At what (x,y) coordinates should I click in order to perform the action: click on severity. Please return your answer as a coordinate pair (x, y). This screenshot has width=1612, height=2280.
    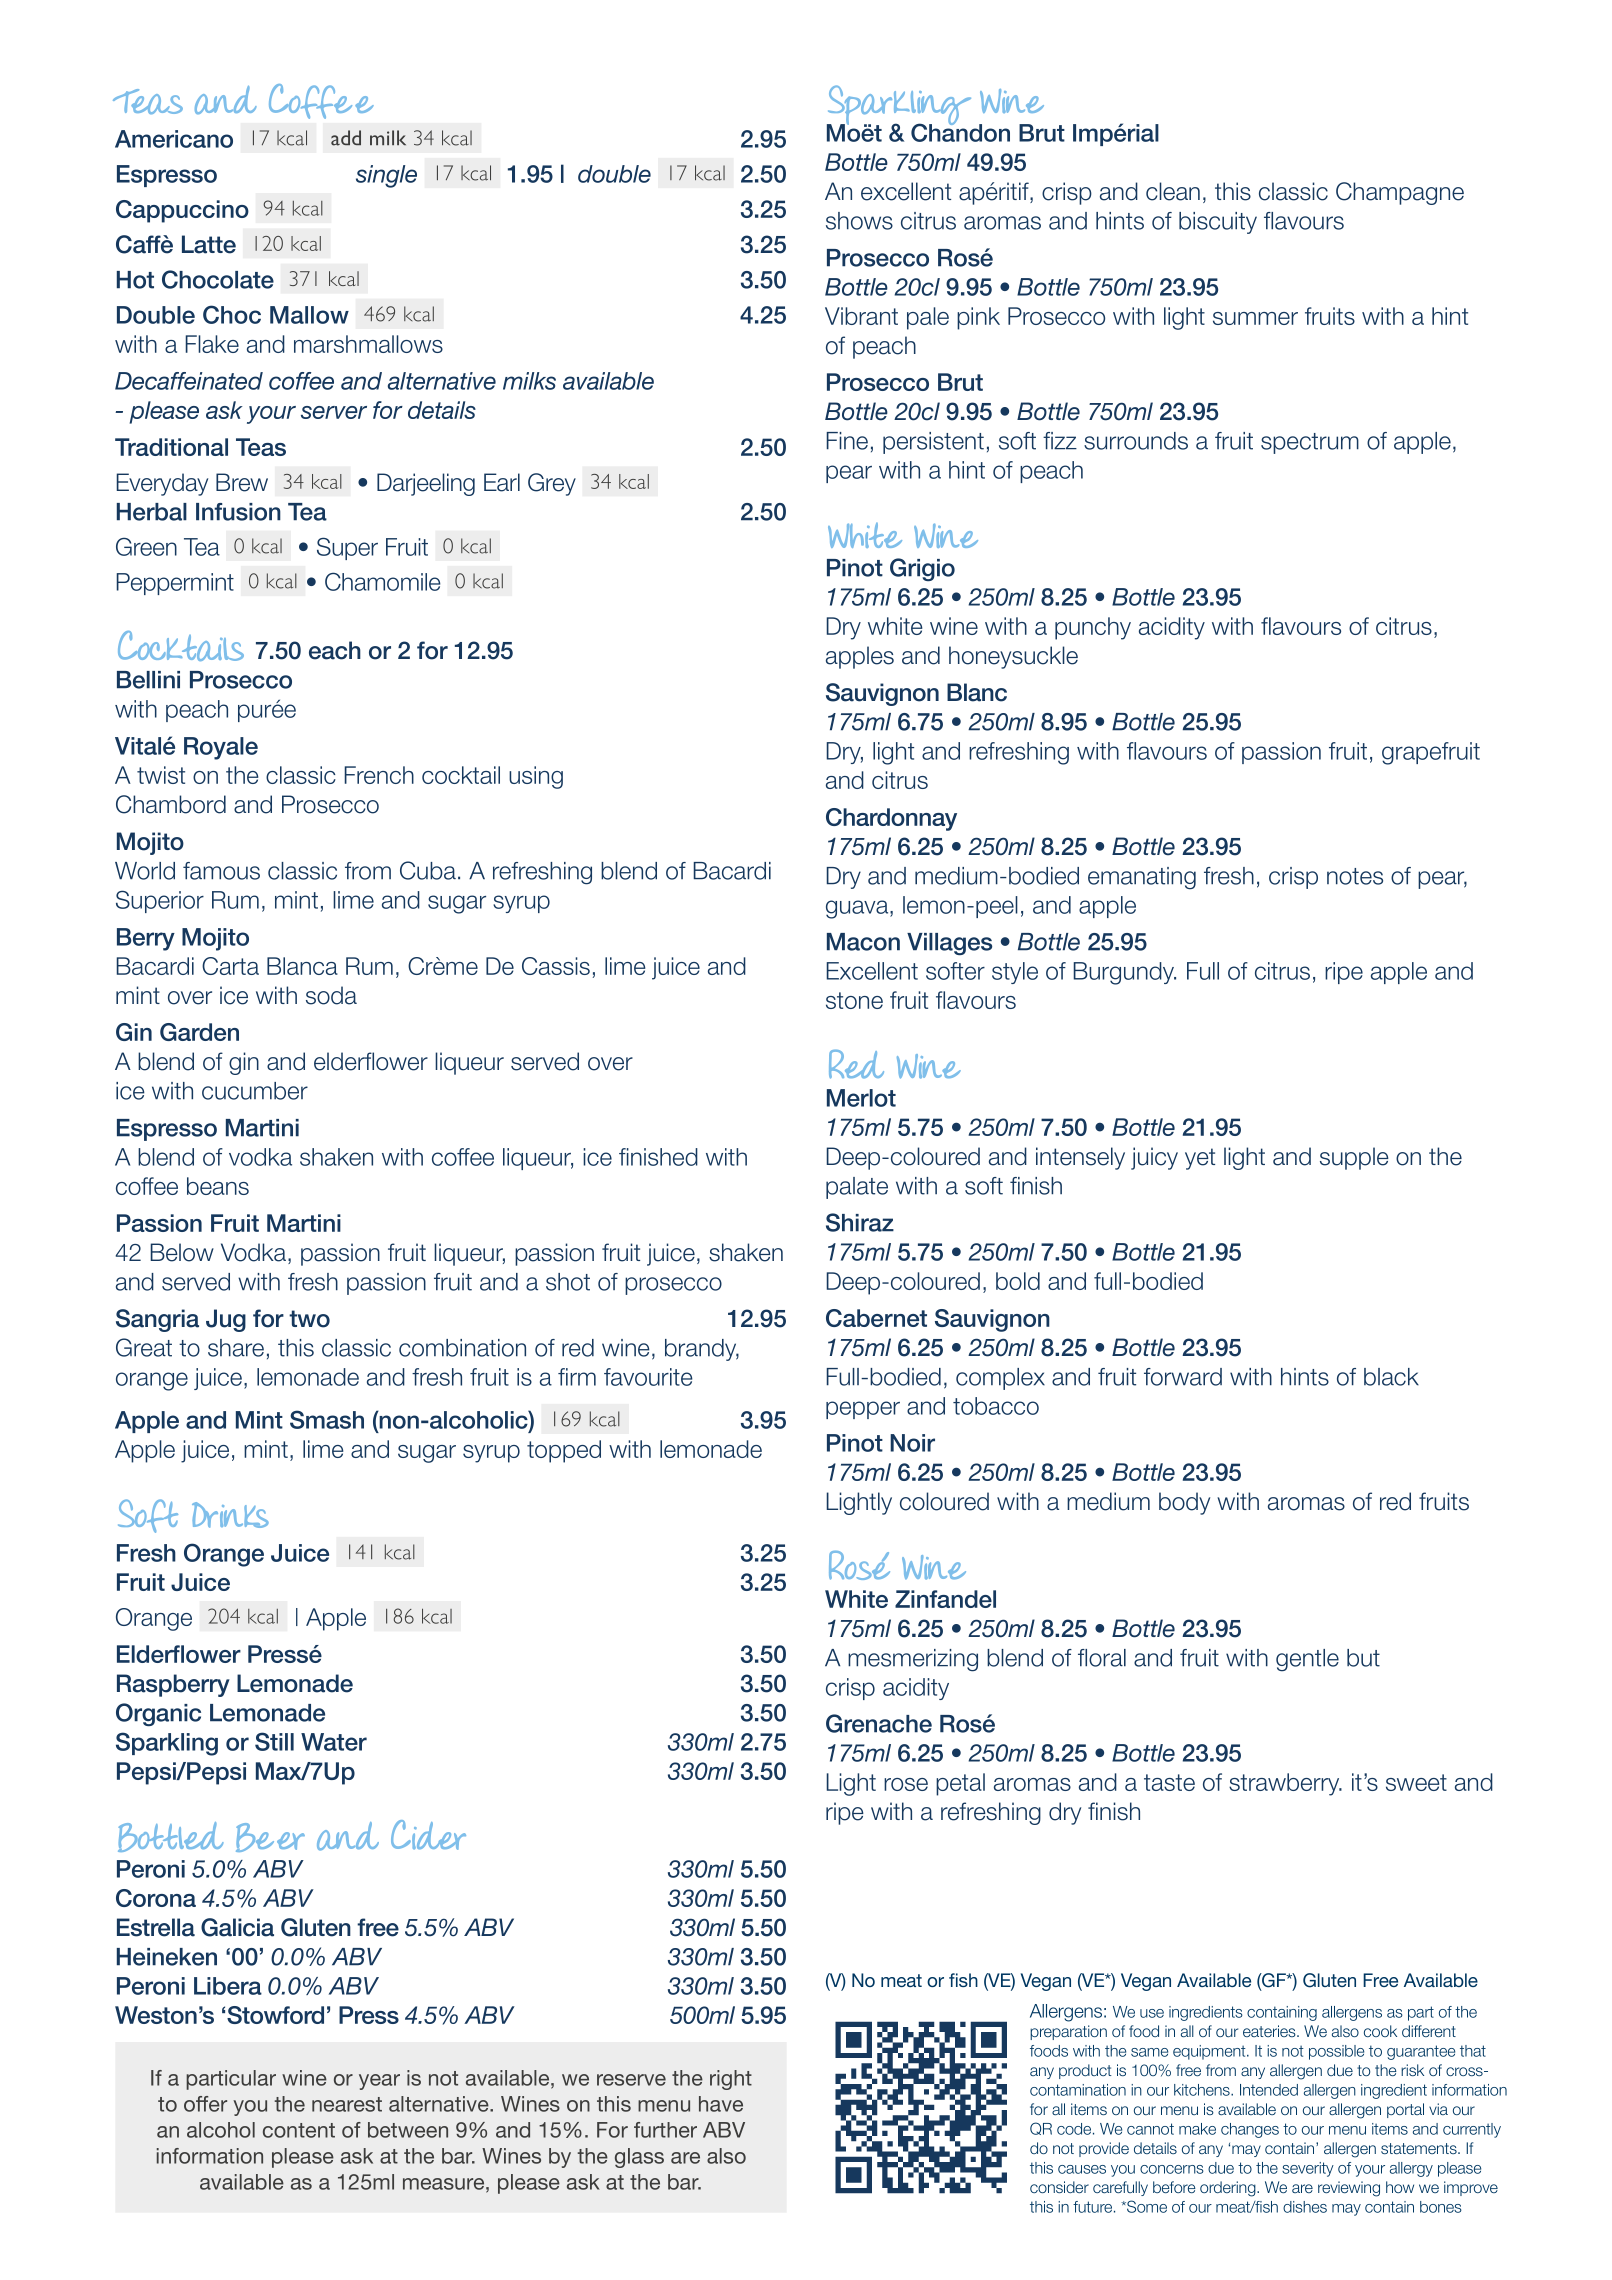
    Looking at the image, I should click on (1308, 2169).
